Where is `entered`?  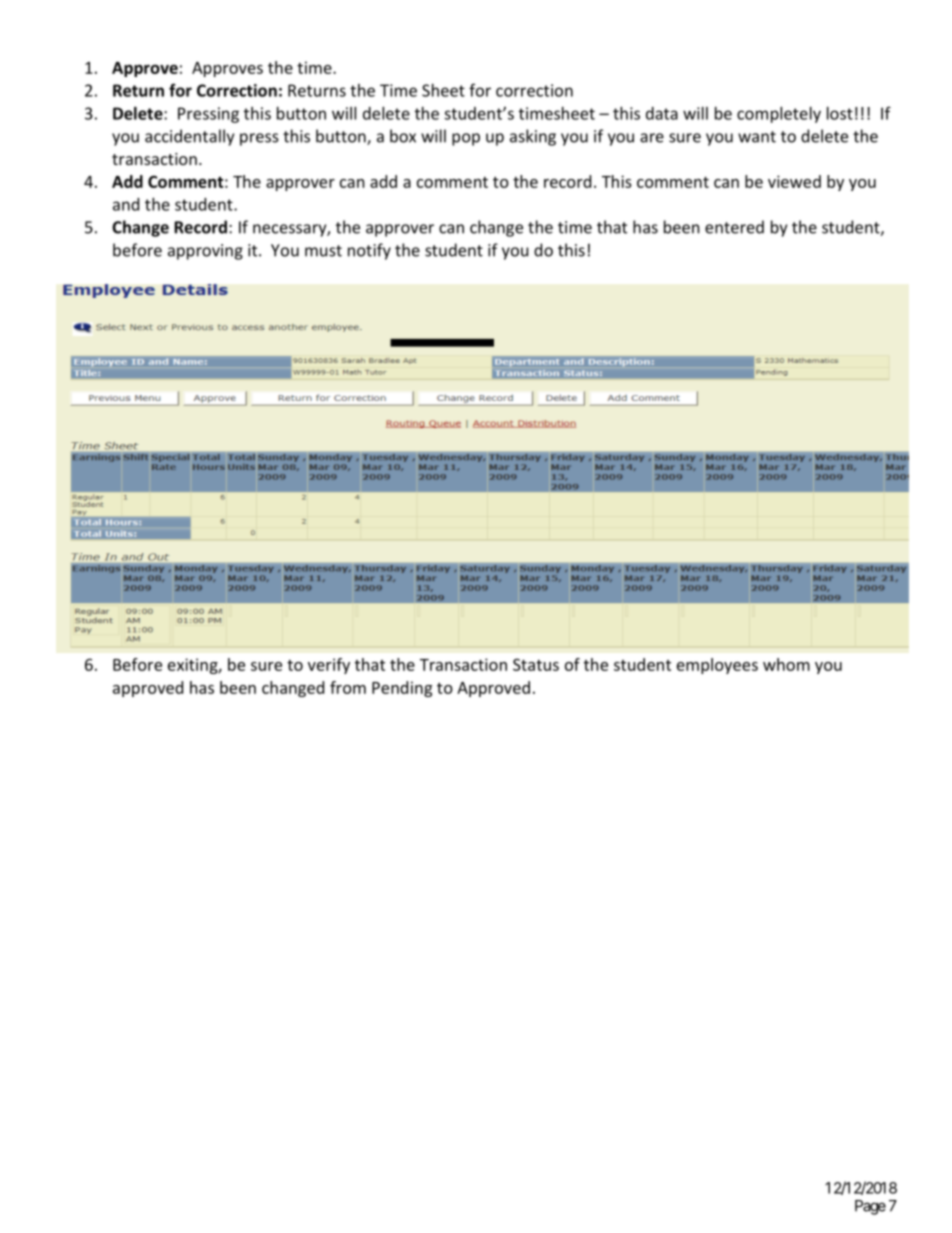
entered is located at coordinates (734, 227).
